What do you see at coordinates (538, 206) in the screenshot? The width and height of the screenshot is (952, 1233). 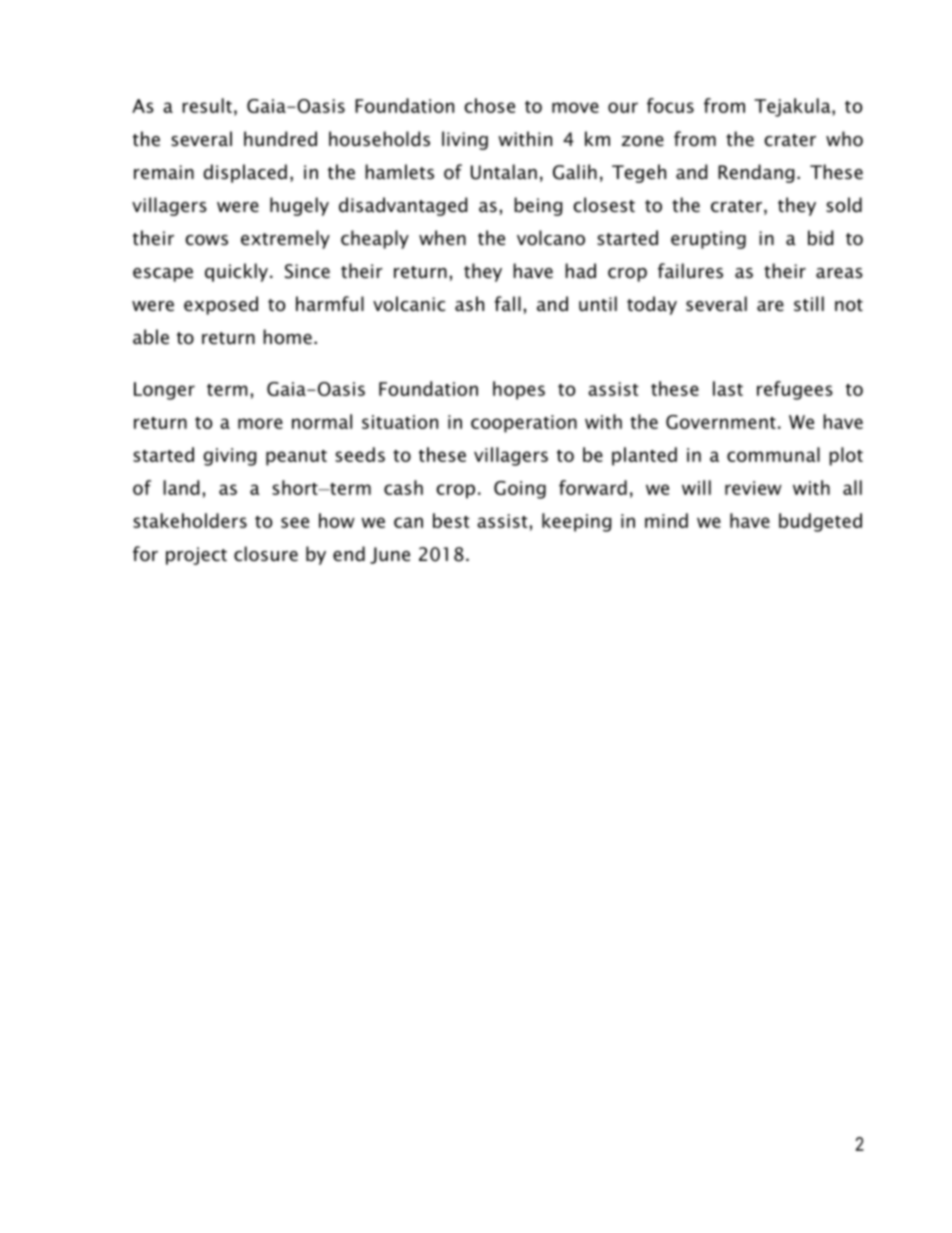 I see `being` at bounding box center [538, 206].
